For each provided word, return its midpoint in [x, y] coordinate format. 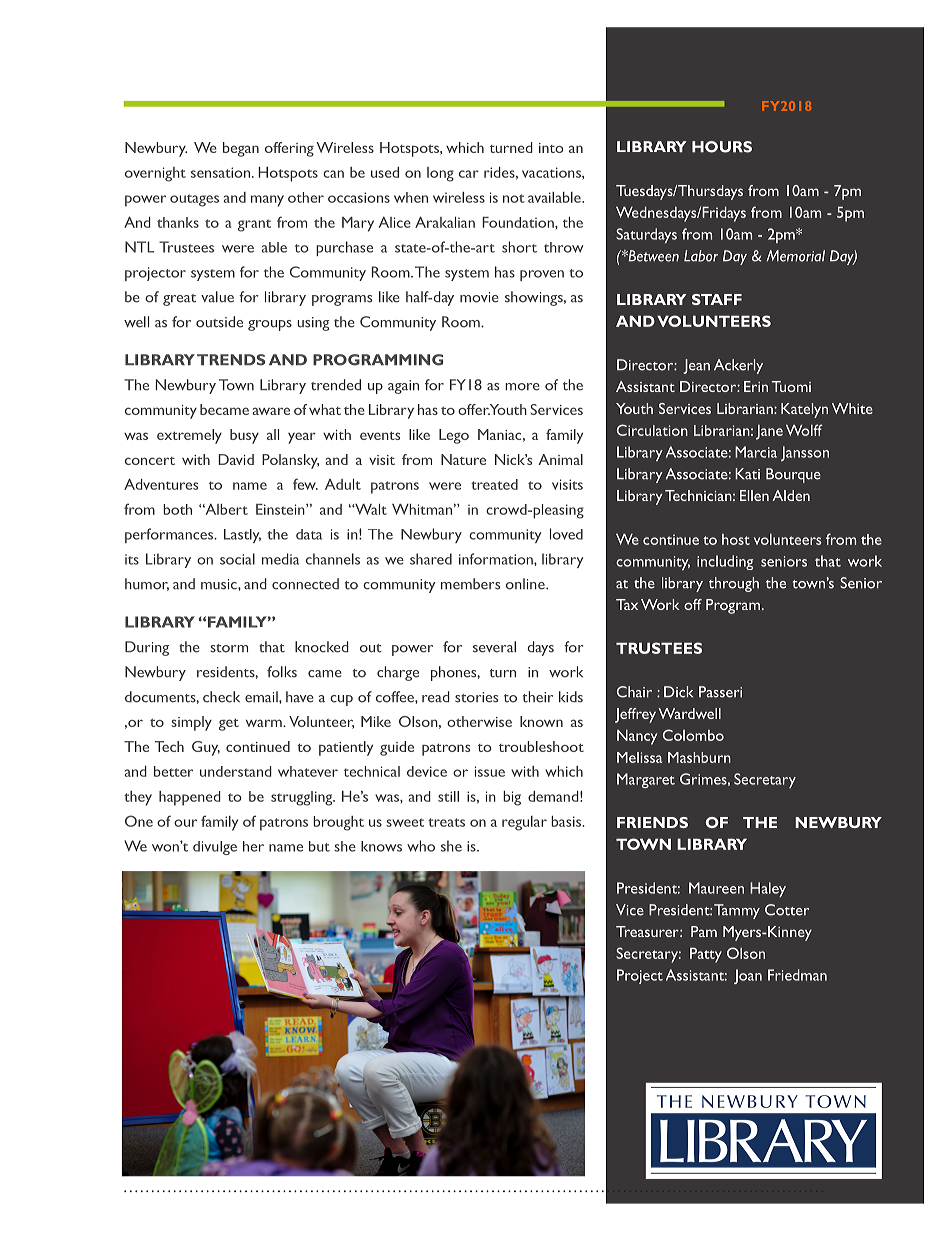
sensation [222, 172]
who [421, 846]
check [221, 697]
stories [476, 697]
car [469, 174]
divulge [215, 848]
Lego [454, 436]
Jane [769, 432]
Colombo [693, 735]
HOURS [722, 147]
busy [244, 436]
